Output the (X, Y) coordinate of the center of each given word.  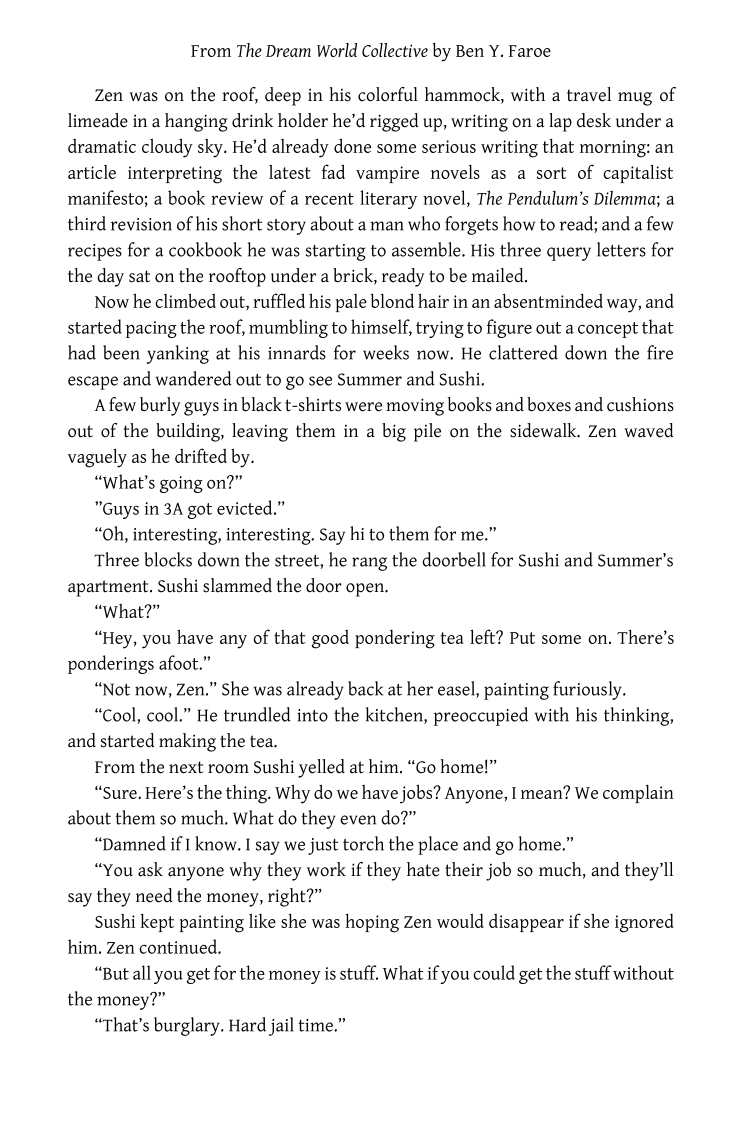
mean (543, 793)
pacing (151, 329)
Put (522, 638)
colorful (388, 94)
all (142, 972)
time (316, 1025)
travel (589, 94)
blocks (168, 559)
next (186, 767)
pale (351, 303)
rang (369, 564)
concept (608, 330)
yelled (321, 768)
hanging (196, 122)
